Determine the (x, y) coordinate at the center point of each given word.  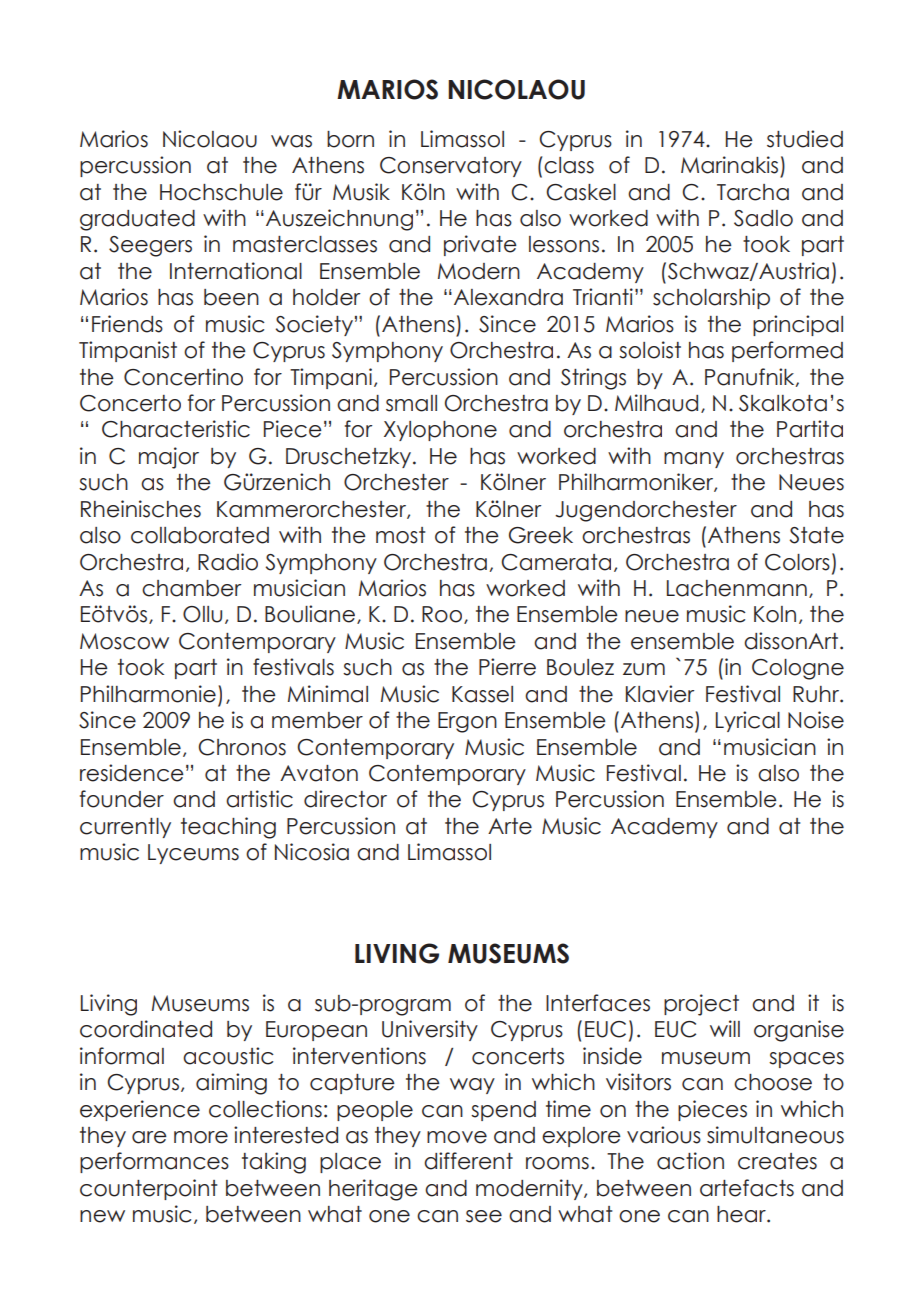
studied (805, 139)
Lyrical (748, 721)
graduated (137, 220)
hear (742, 1214)
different (468, 1161)
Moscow (124, 641)
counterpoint (148, 1189)
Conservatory (451, 167)
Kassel (482, 694)
